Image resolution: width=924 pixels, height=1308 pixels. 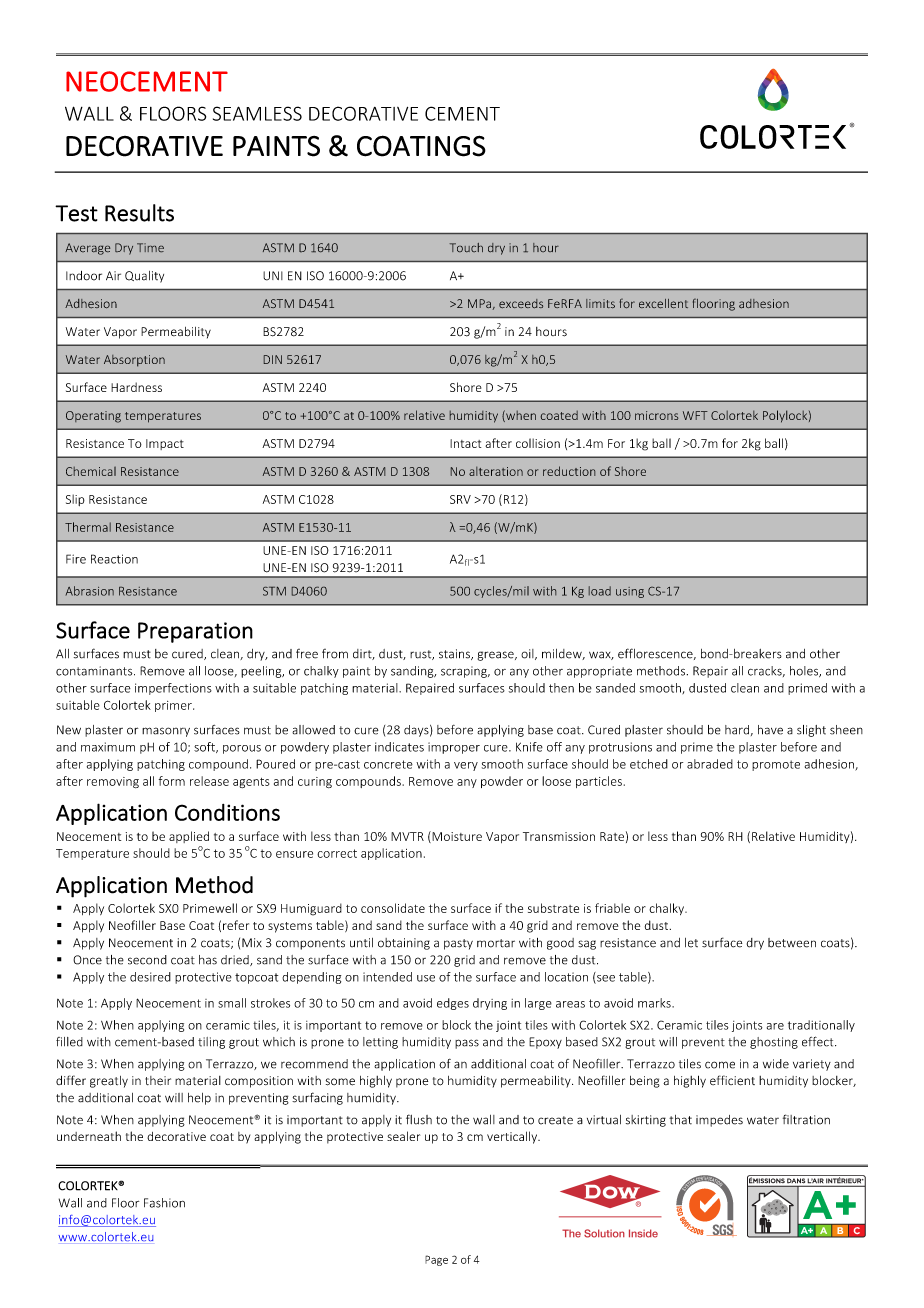 I want to click on desired, so click(x=150, y=977).
